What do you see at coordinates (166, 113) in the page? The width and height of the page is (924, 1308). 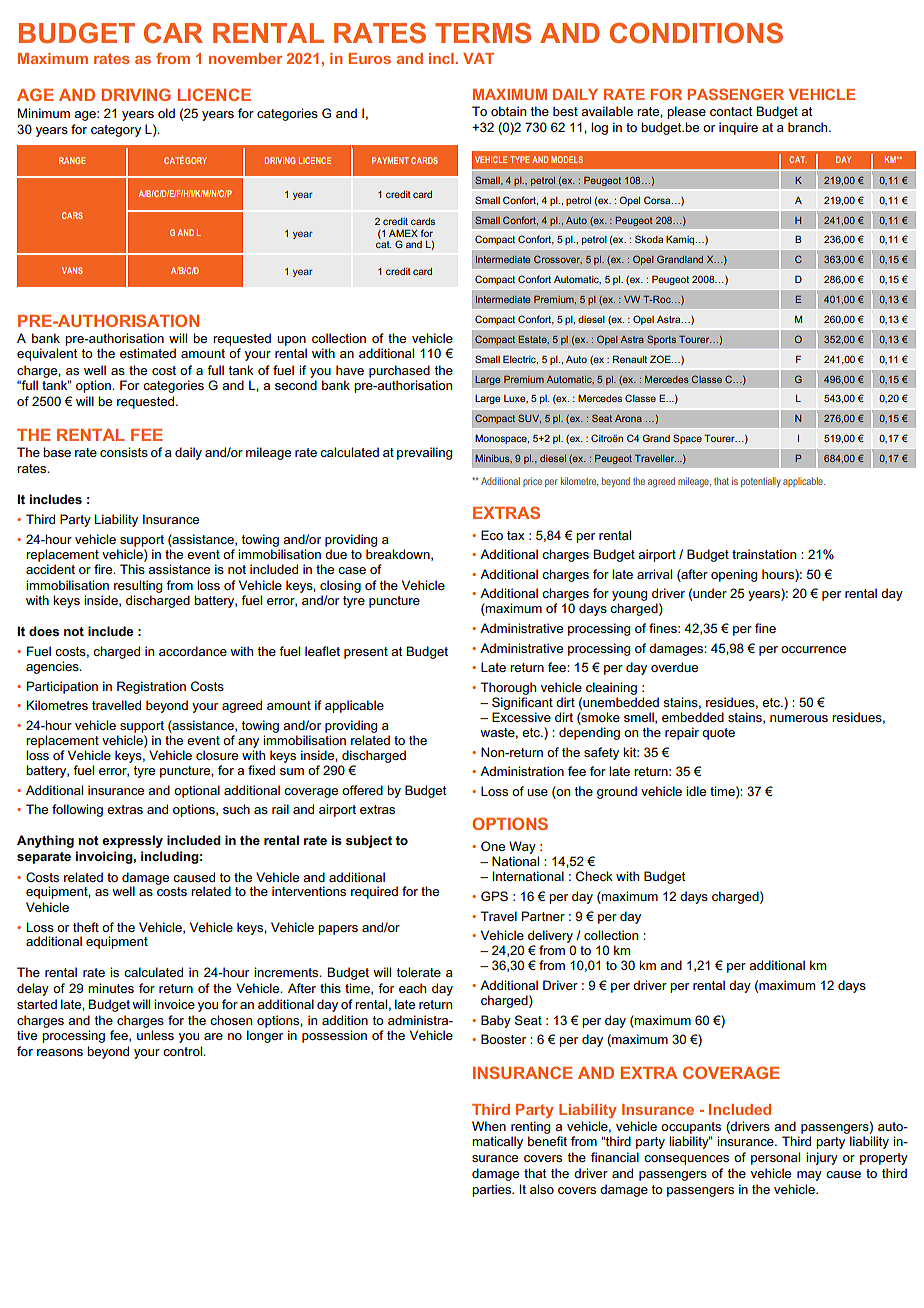 I see `old` at bounding box center [166, 113].
